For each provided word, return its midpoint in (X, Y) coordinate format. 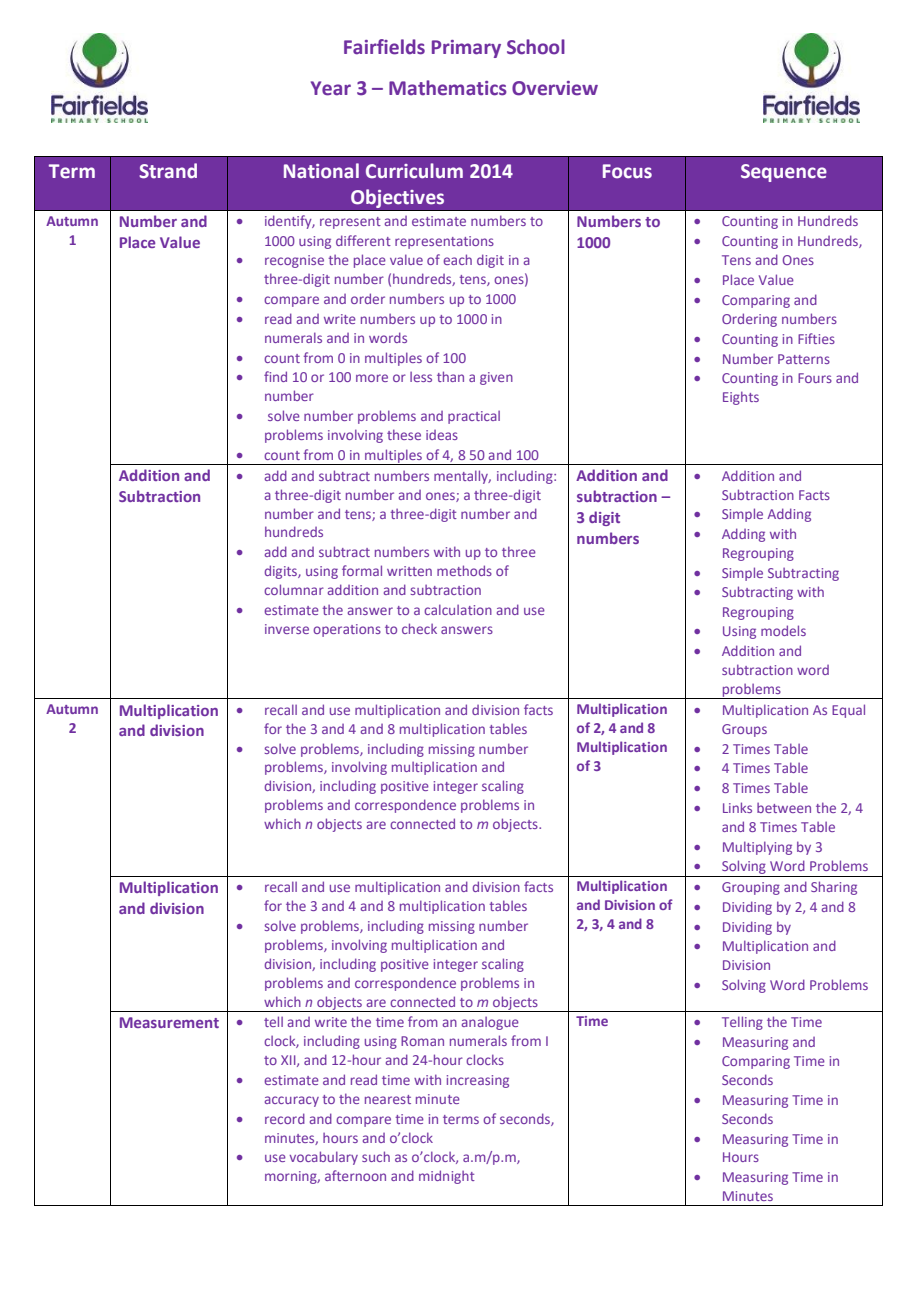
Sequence (784, 173)
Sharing (834, 888)
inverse (287, 629)
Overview (555, 88)
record (285, 1118)
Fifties (816, 338)
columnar (294, 589)
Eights (741, 398)
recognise (294, 261)
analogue (490, 1023)
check (419, 628)
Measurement (169, 1022)
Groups (744, 730)
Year (331, 88)
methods (464, 570)
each (457, 259)
